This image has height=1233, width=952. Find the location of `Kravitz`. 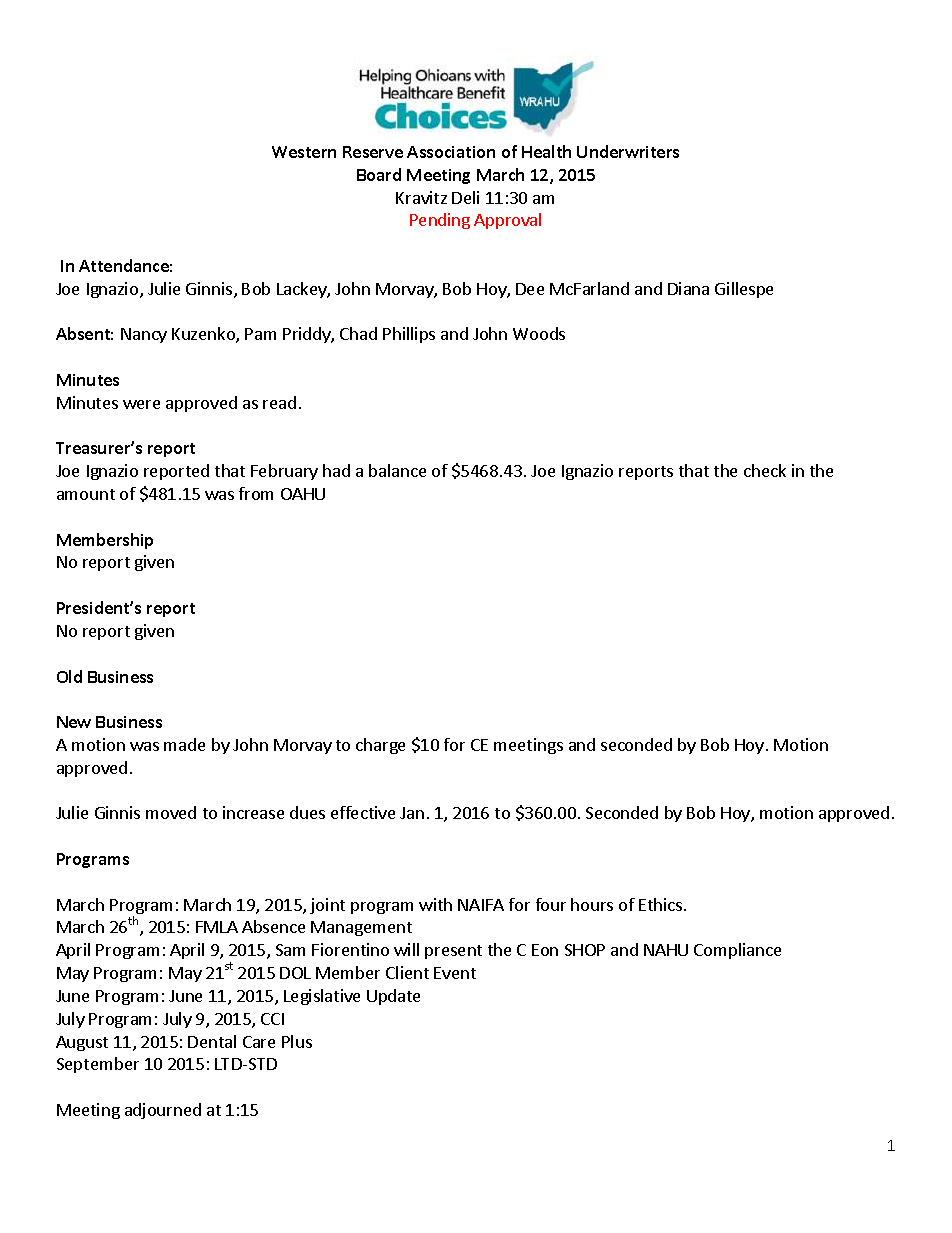

Kravitz is located at coordinates (421, 197).
